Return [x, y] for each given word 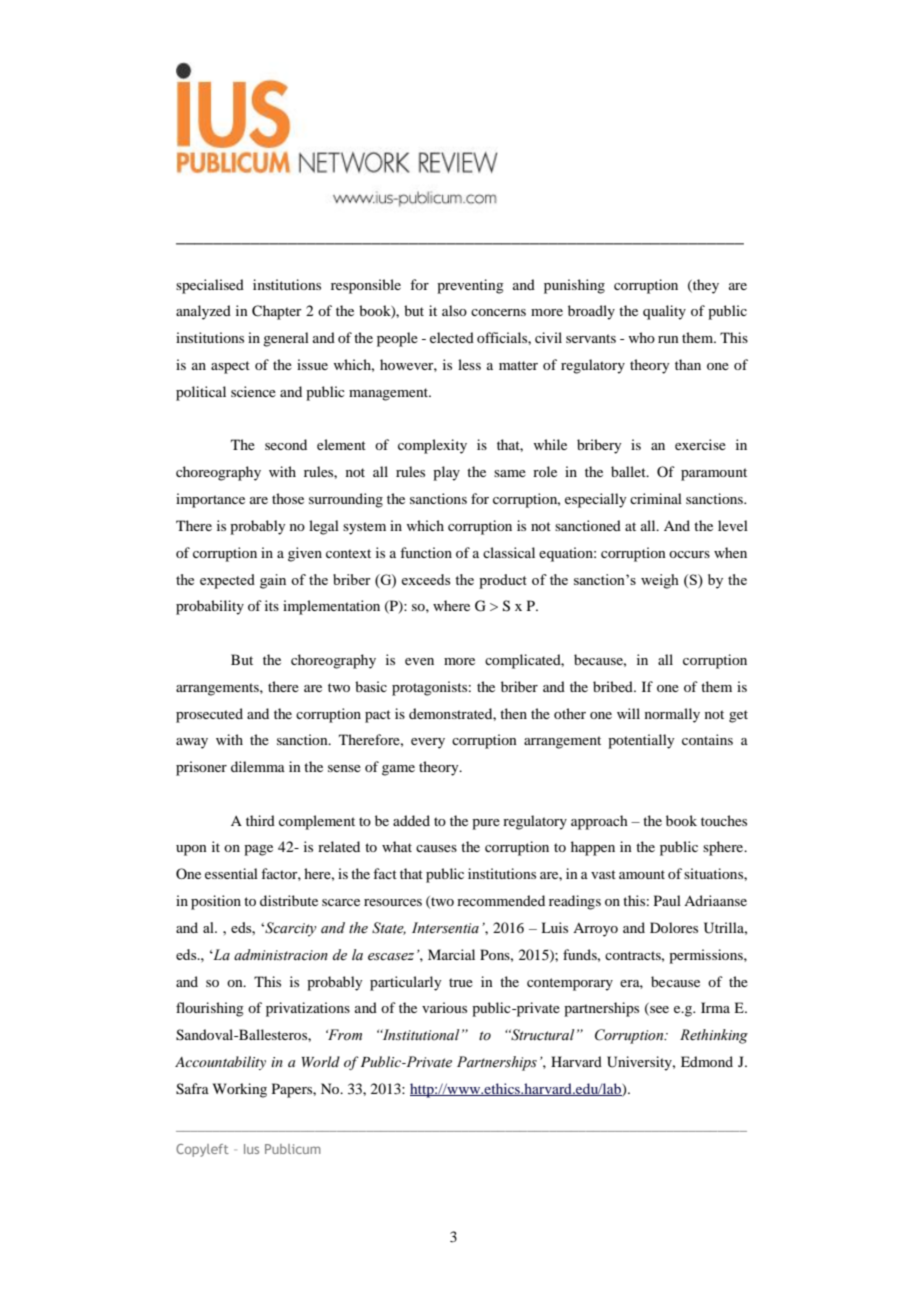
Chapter [277, 312]
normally [672, 715]
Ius [251, 1149]
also [454, 310]
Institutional [420, 1035]
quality [664, 312]
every [428, 743]
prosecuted [209, 715]
